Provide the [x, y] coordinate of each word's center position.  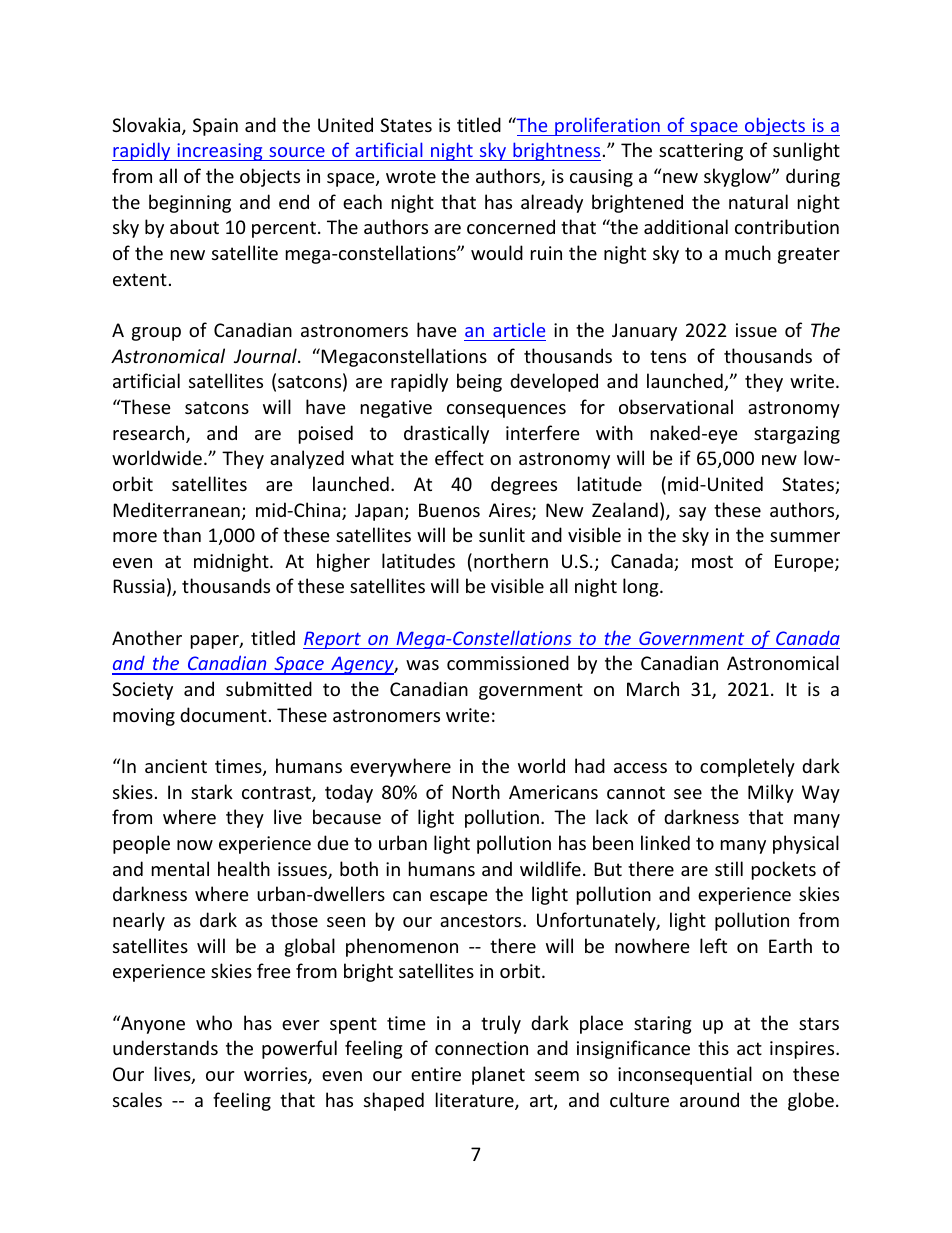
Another [147, 637]
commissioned [508, 662]
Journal [266, 355]
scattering [701, 152]
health [244, 868]
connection [481, 1048]
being [479, 382]
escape [459, 898]
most [712, 561]
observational [676, 406]
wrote [411, 176]
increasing [220, 152]
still [729, 868]
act [749, 1048]
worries [276, 1075]
